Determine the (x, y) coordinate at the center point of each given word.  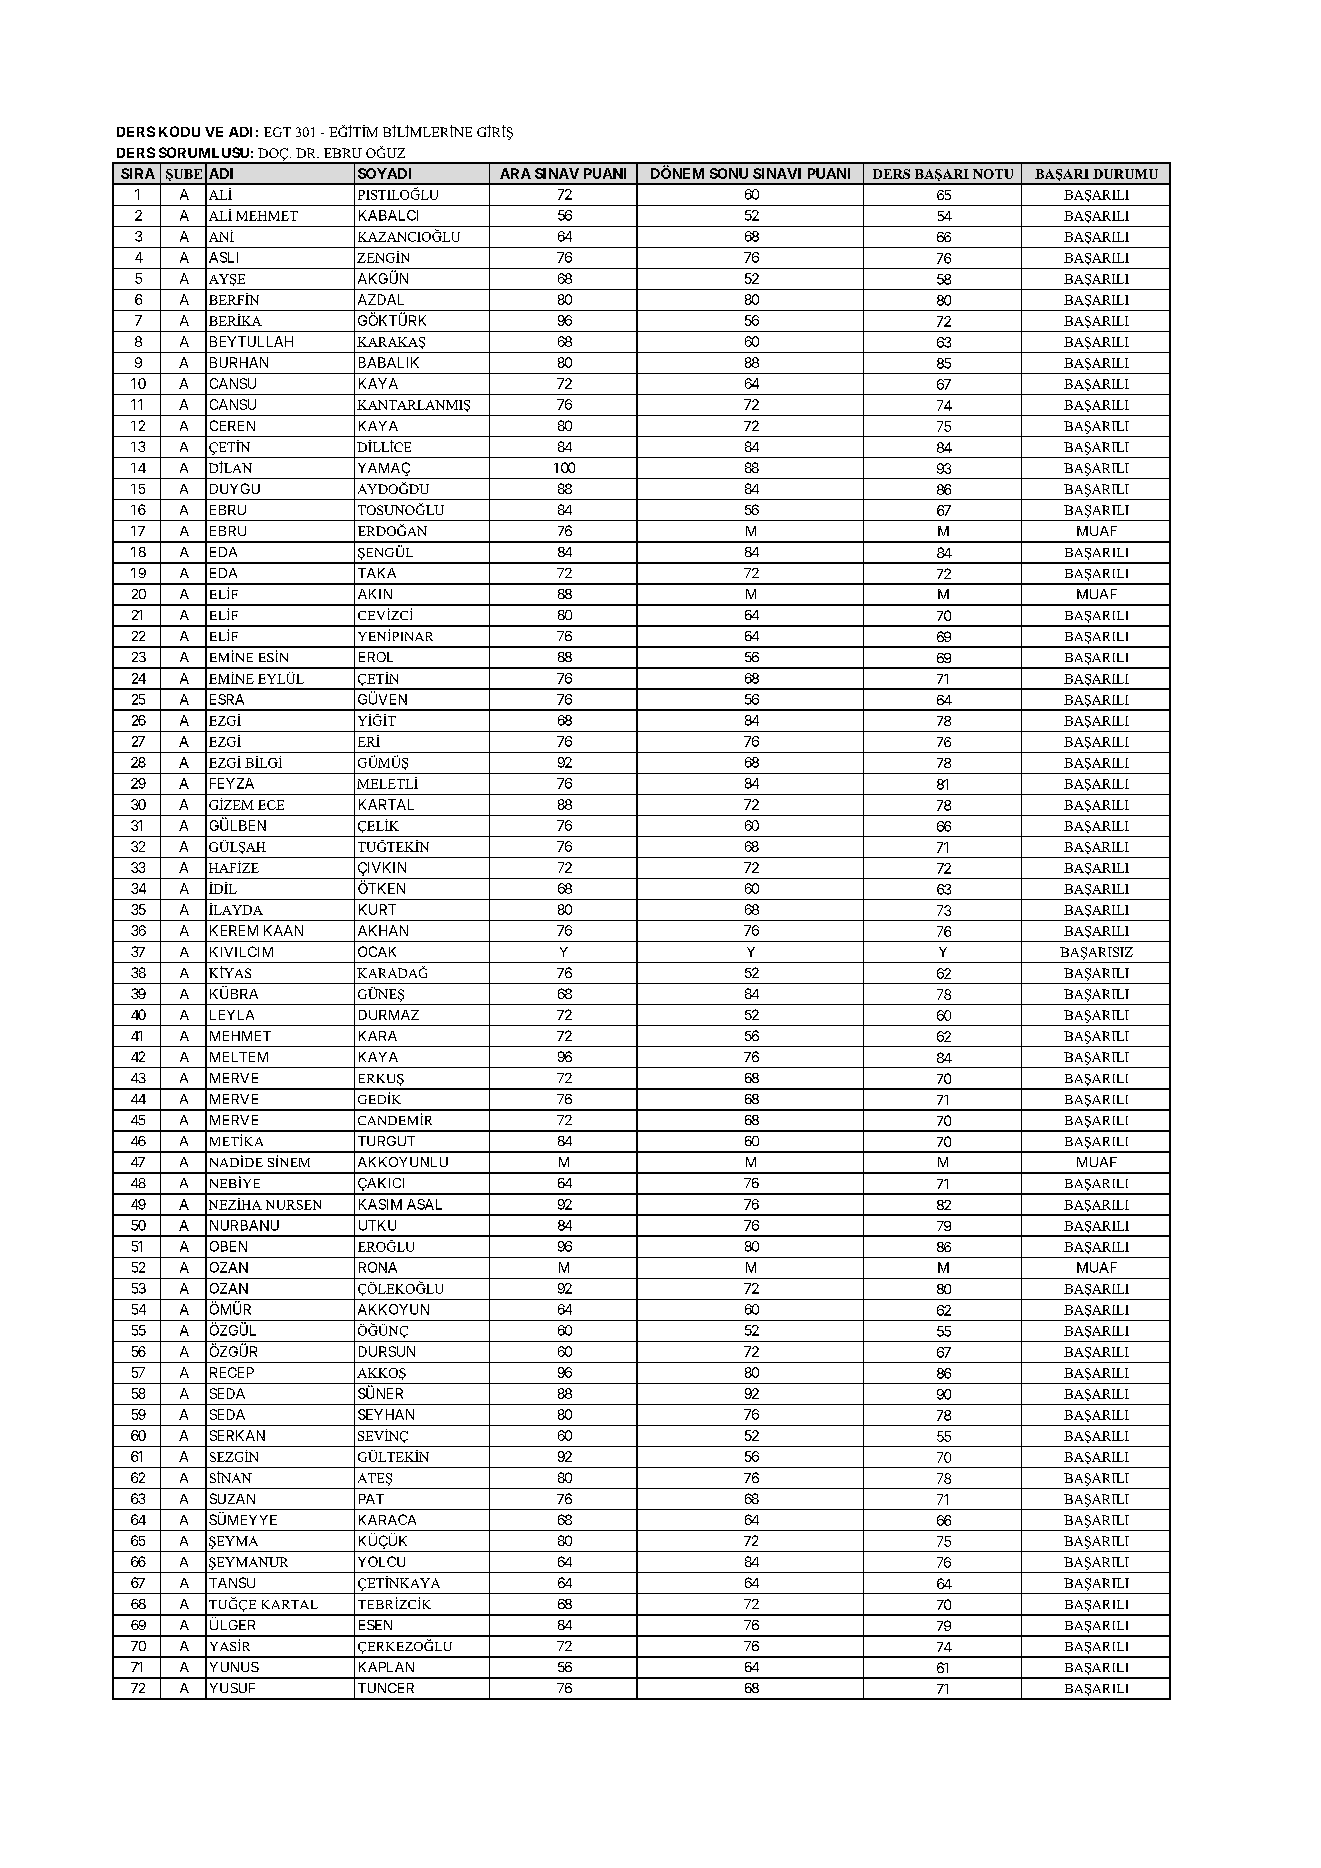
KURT (377, 909)
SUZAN (232, 1498)
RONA (378, 1267)
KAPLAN (386, 1667)
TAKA (377, 573)
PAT (371, 1499)
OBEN (228, 1246)
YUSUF (232, 1688)
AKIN (375, 594)
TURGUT (386, 1141)
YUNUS (234, 1667)
